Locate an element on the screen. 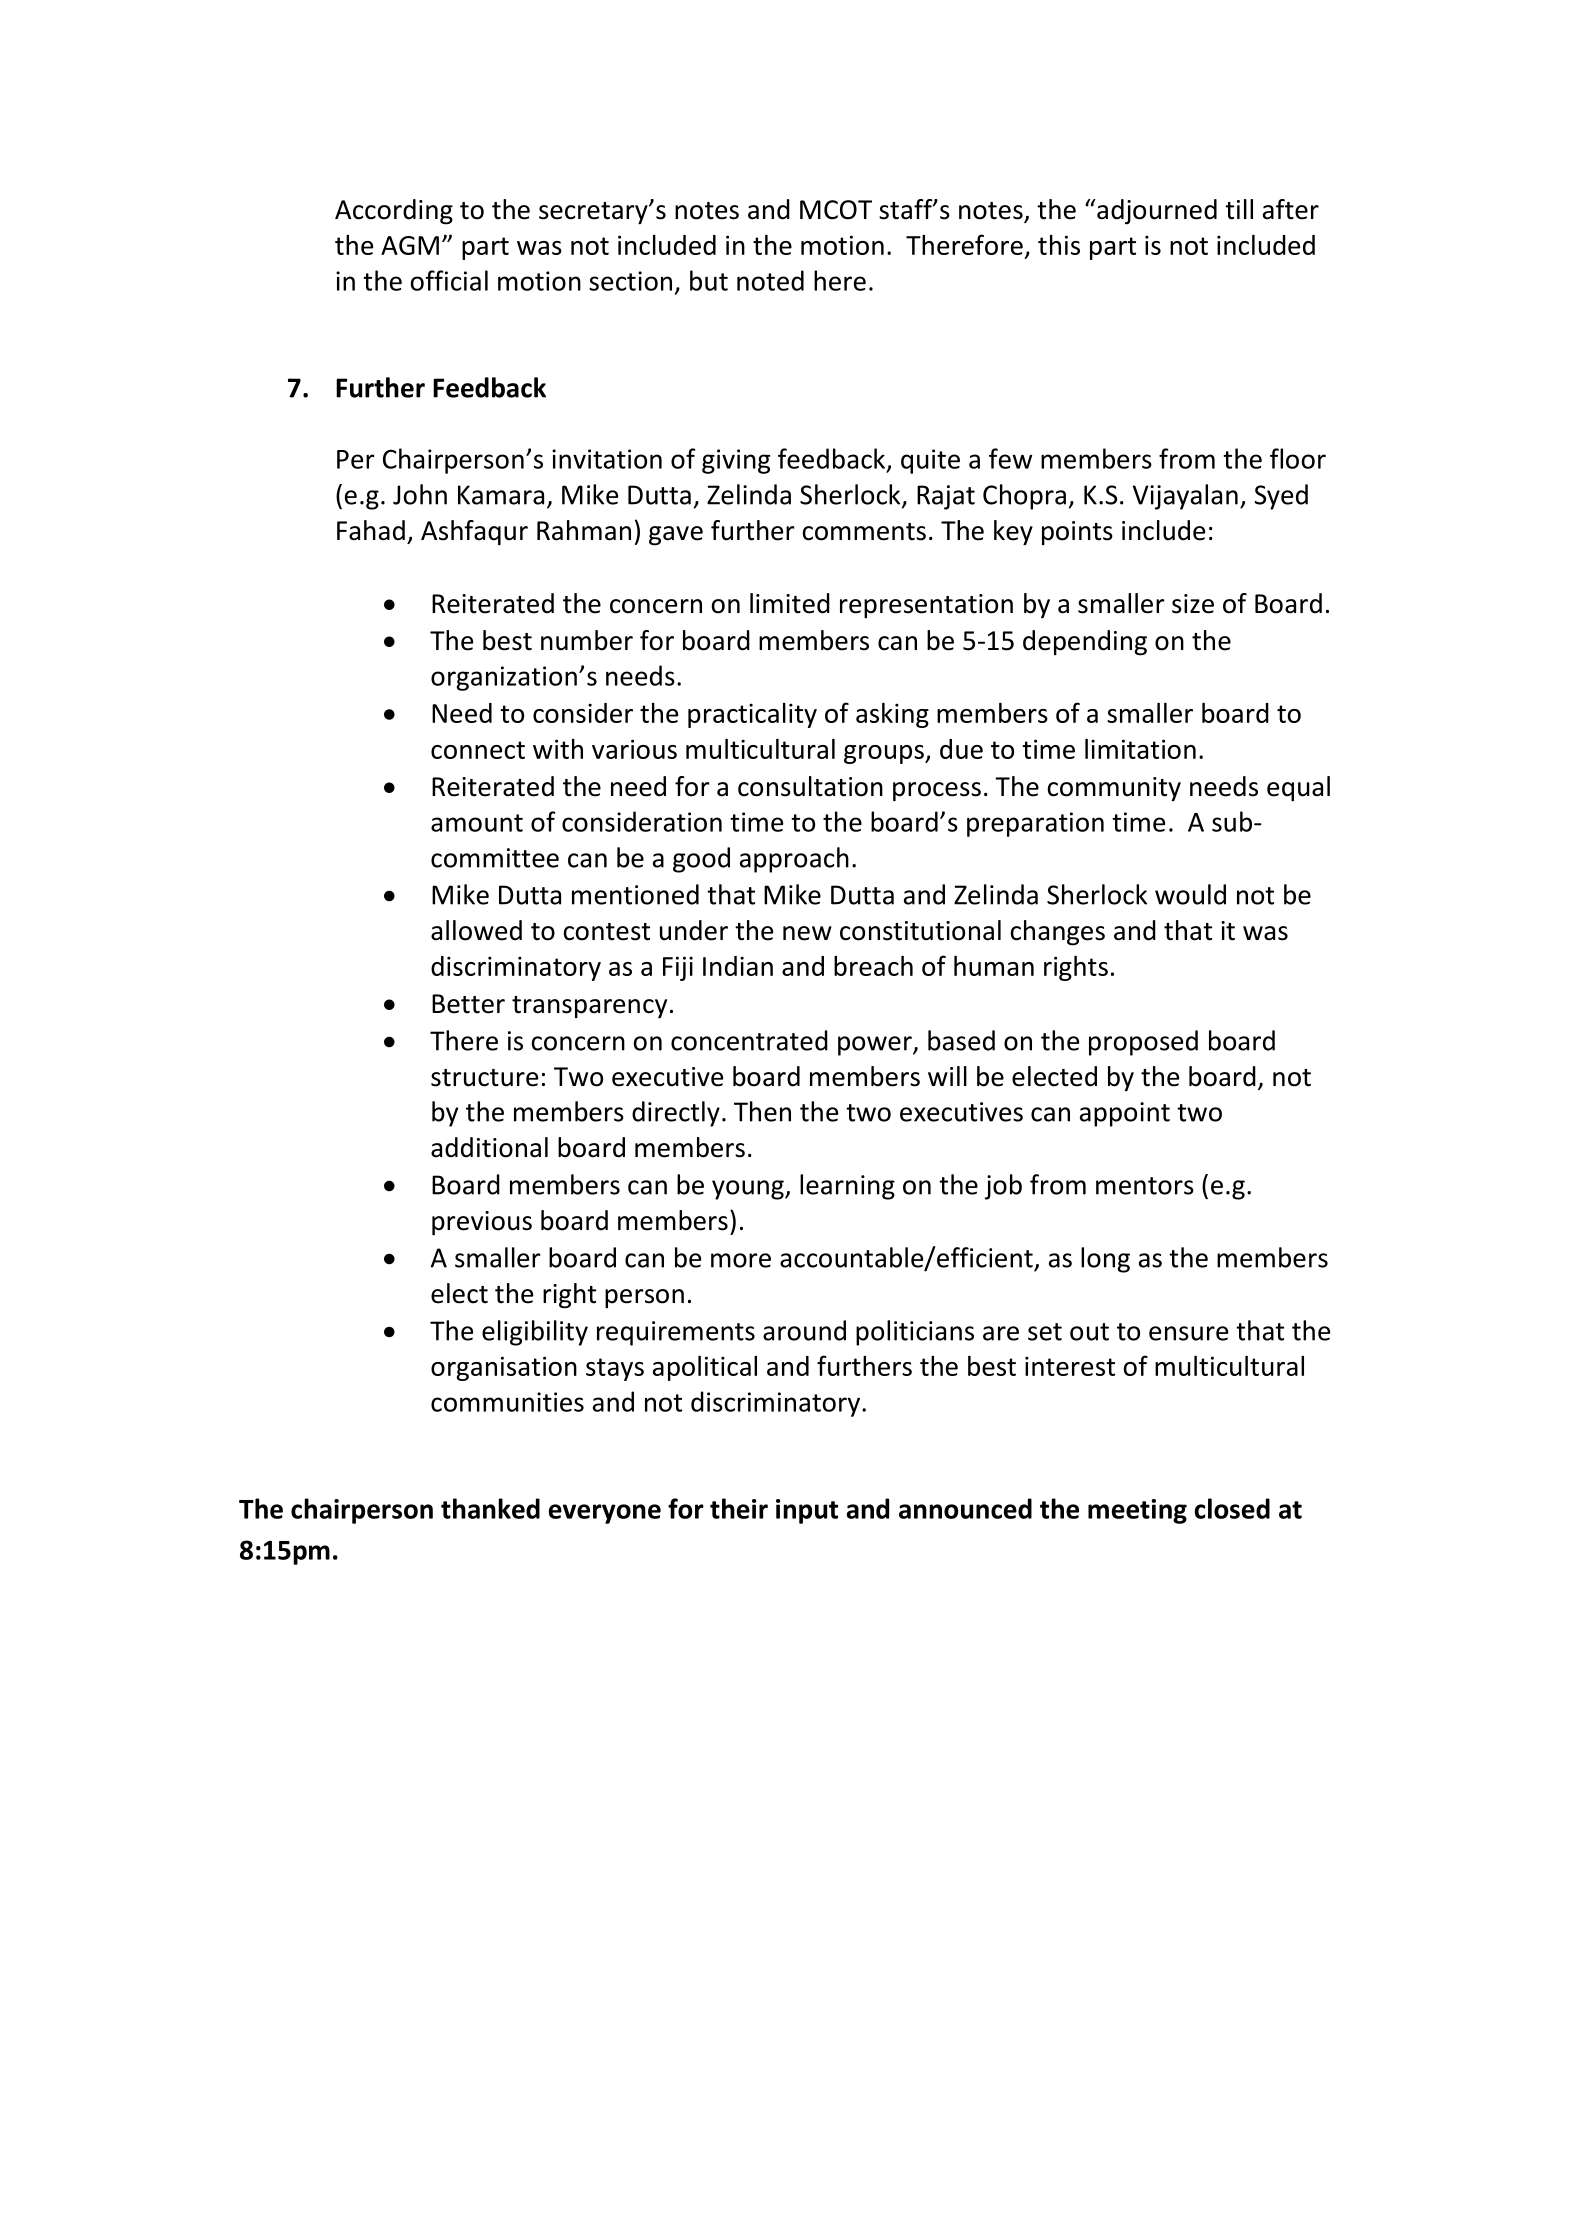 This screenshot has width=1581, height=2236. official is located at coordinates (449, 280).
